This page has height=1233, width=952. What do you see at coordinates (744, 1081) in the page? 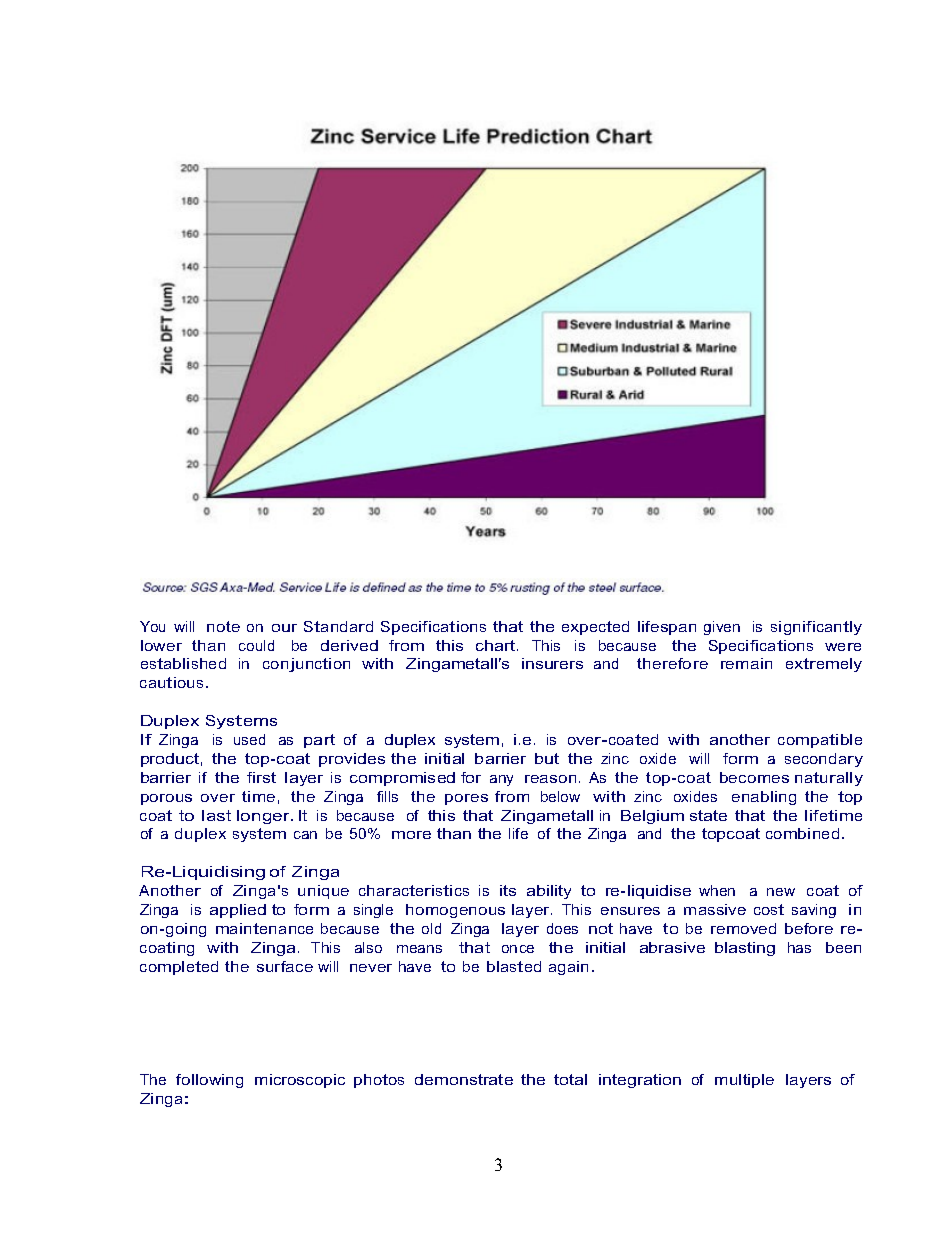
I see `multiple` at bounding box center [744, 1081].
